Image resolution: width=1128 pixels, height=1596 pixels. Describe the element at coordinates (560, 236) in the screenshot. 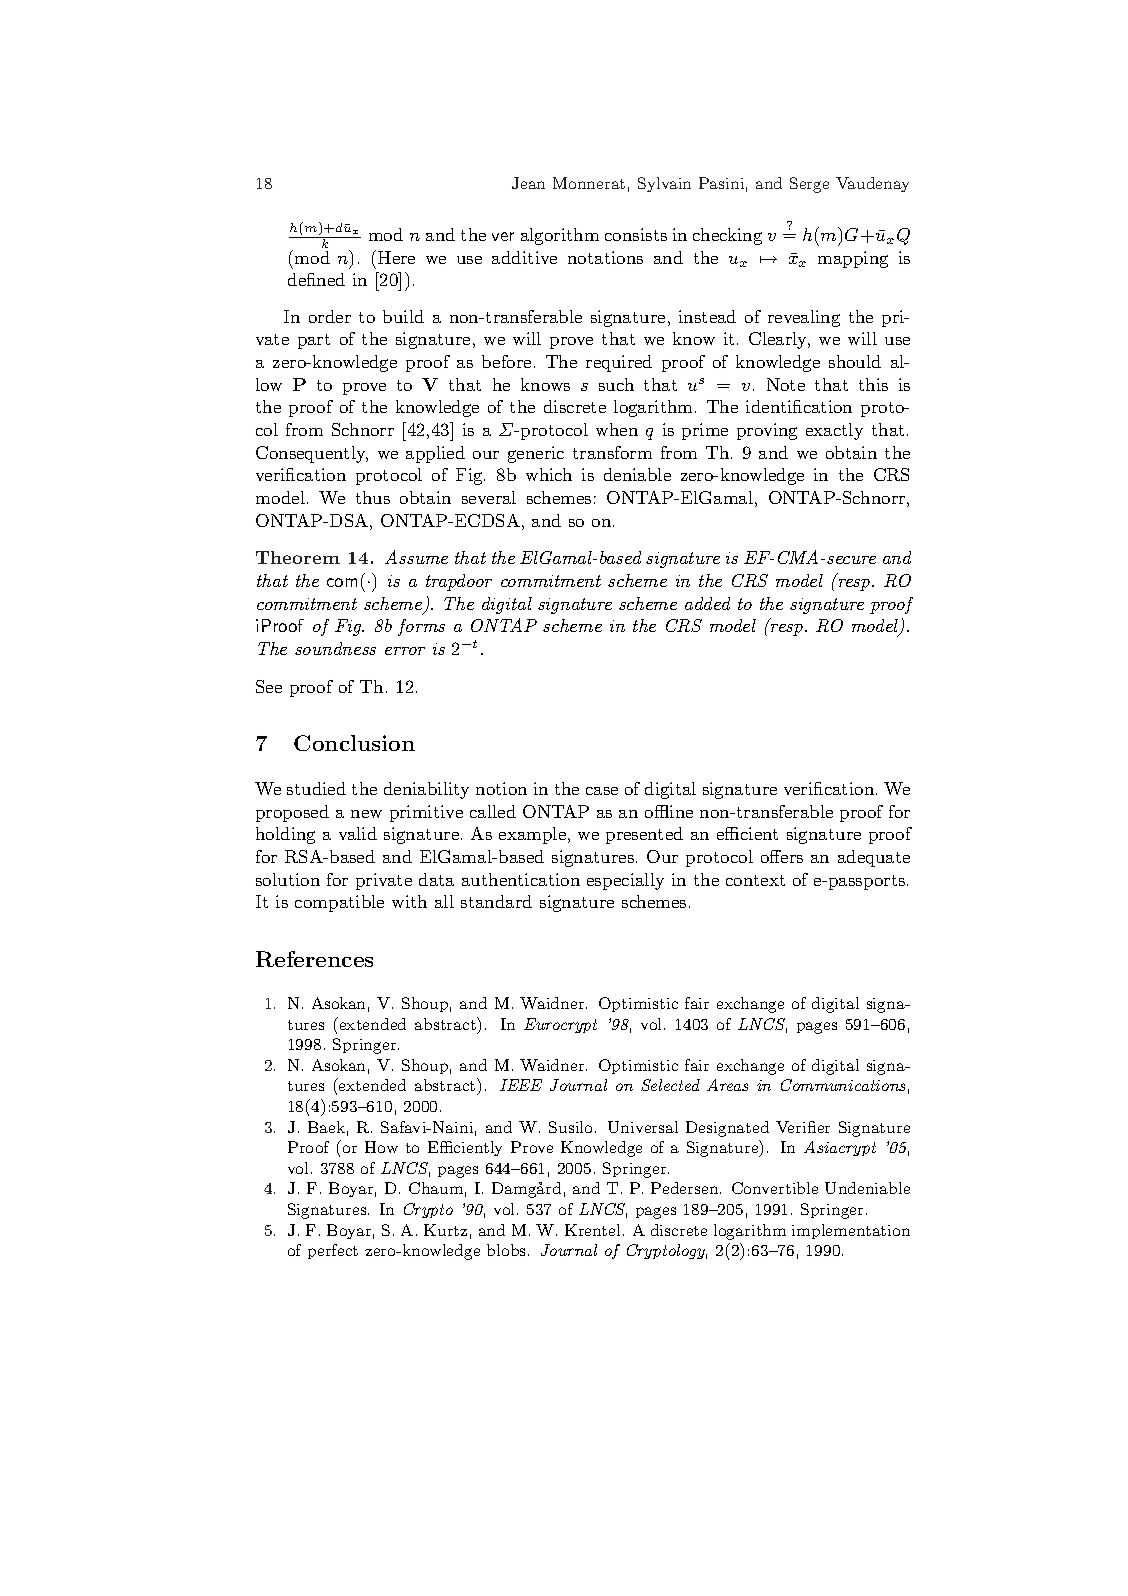

I see `algorithm` at that location.
